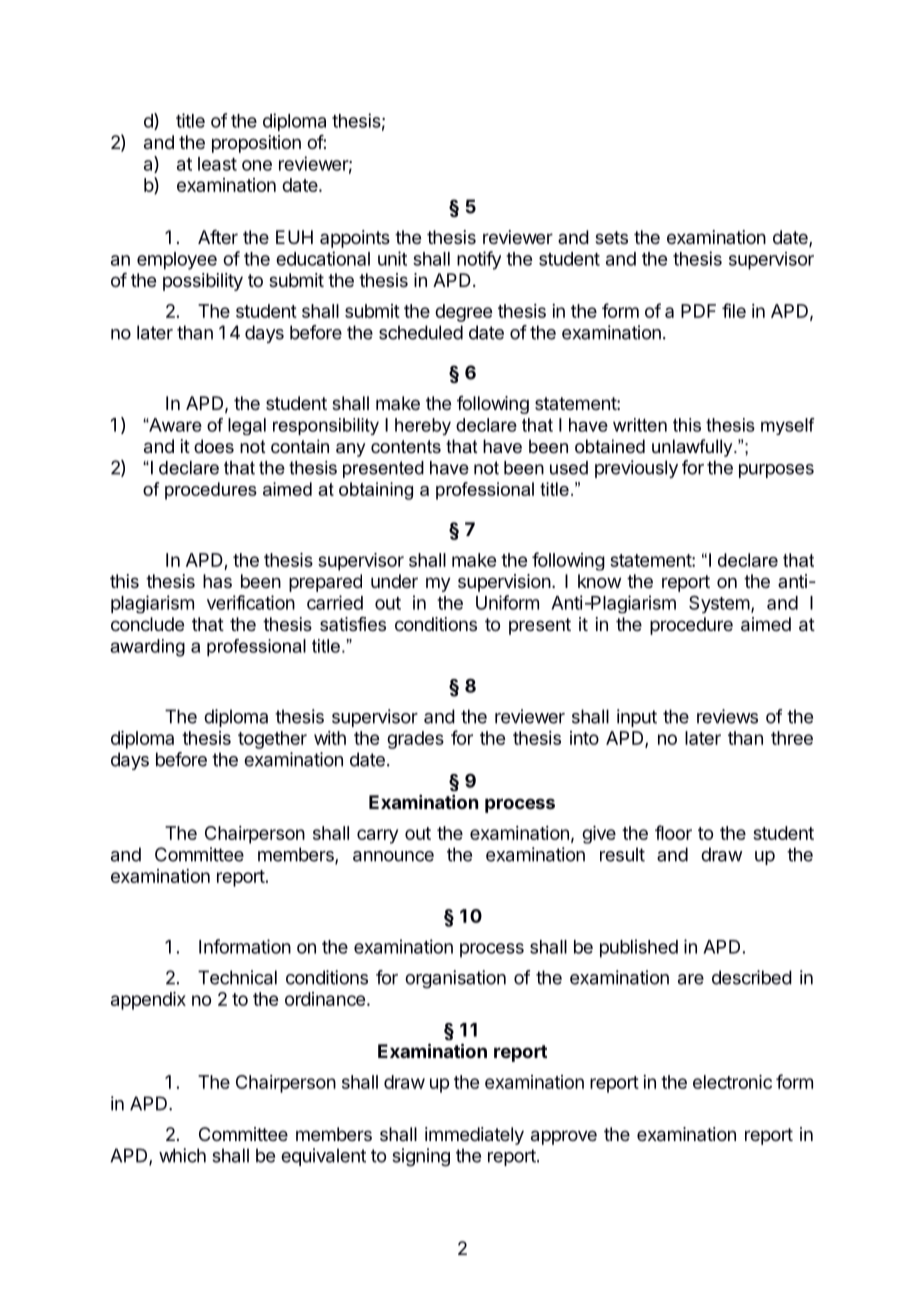 This image has width=924, height=1308. What do you see at coordinates (214, 446) in the image?
I see `does` at bounding box center [214, 446].
